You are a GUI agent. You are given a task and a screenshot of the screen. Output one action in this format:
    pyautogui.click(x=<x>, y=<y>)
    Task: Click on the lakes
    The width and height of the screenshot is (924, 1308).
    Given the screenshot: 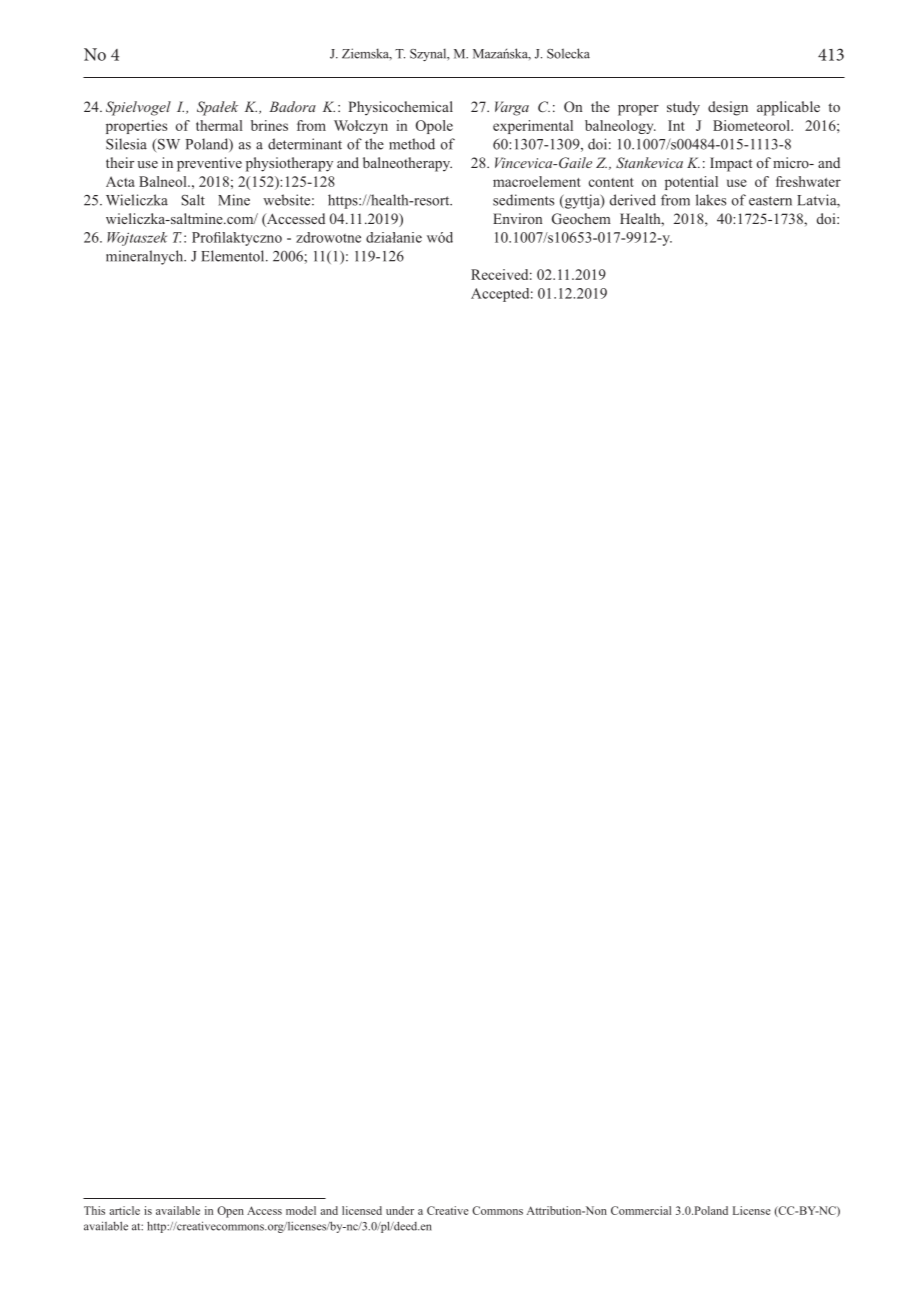 What is the action you would take?
    pyautogui.click(x=711, y=200)
